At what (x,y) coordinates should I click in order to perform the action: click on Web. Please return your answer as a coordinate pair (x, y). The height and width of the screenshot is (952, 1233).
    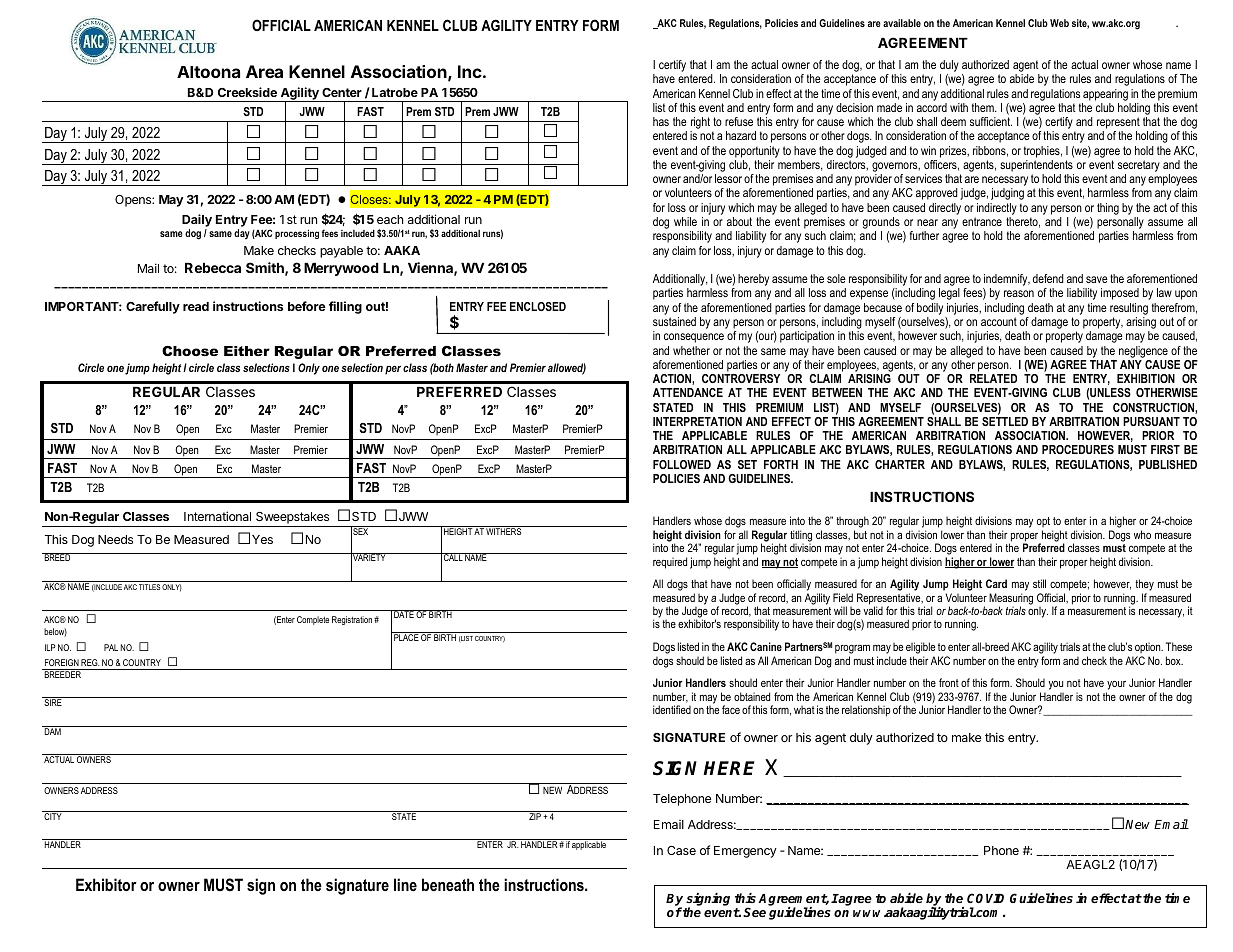
    Looking at the image, I should click on (1059, 23).
